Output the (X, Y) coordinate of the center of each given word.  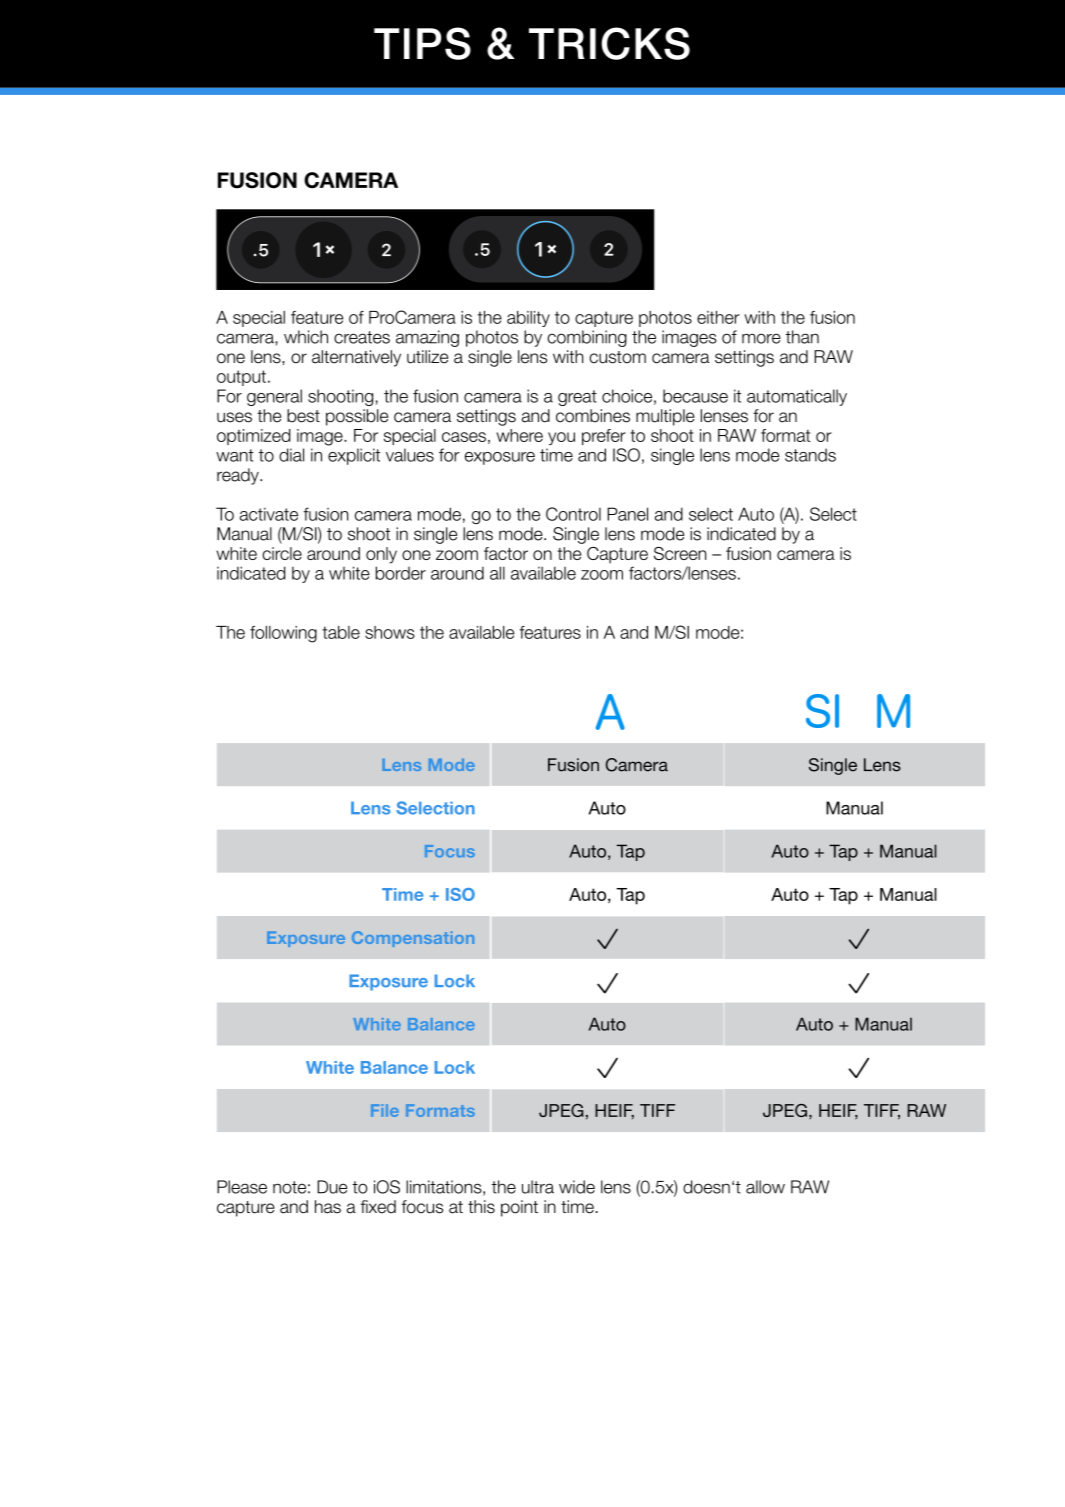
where (519, 435)
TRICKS (609, 43)
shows (390, 632)
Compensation (413, 939)
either (718, 317)
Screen (680, 553)
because (695, 396)
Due (332, 1187)
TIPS (422, 43)
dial (291, 455)
